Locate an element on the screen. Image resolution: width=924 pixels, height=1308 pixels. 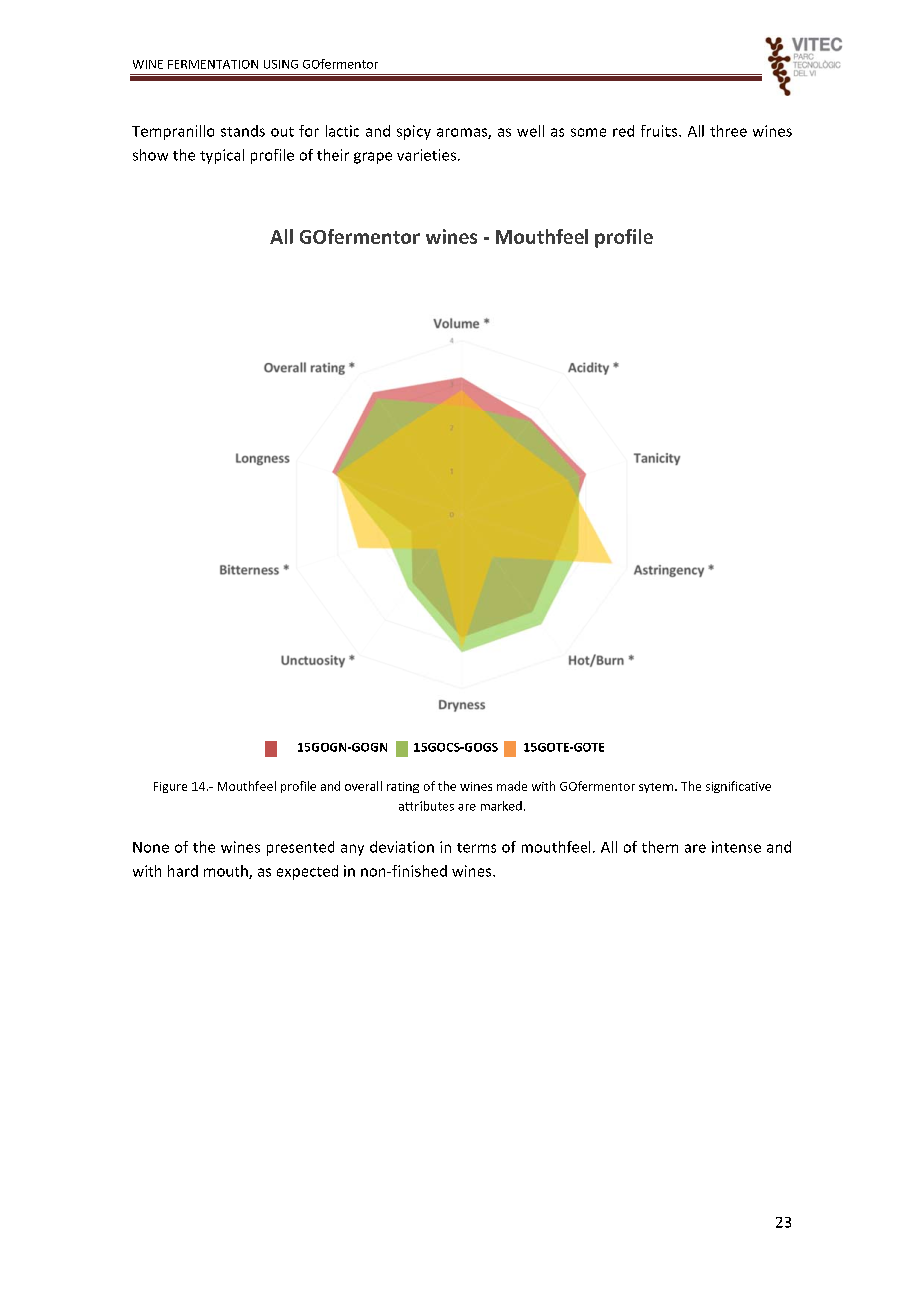
hard is located at coordinates (183, 871).
